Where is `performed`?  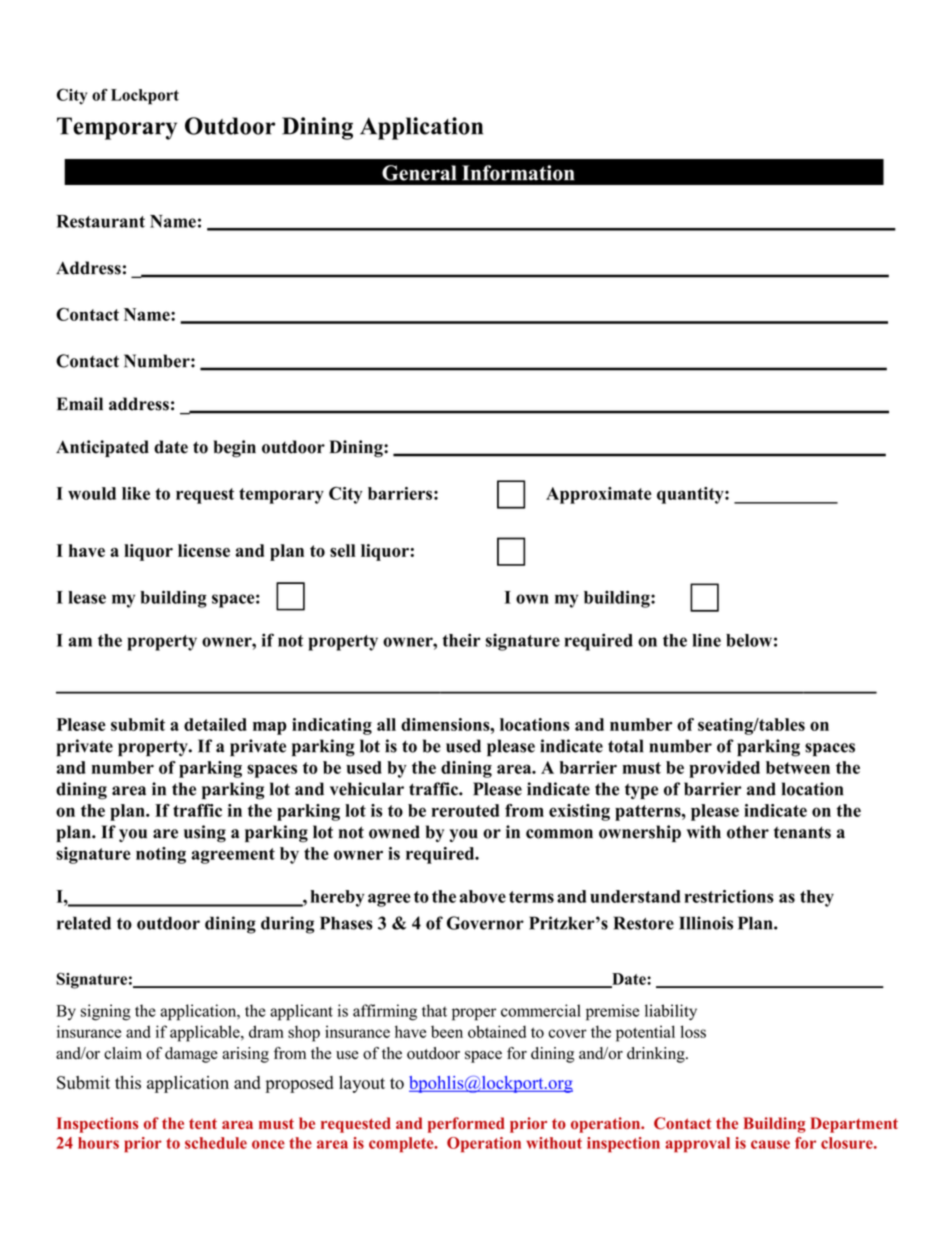
performed is located at coordinates (466, 1125).
